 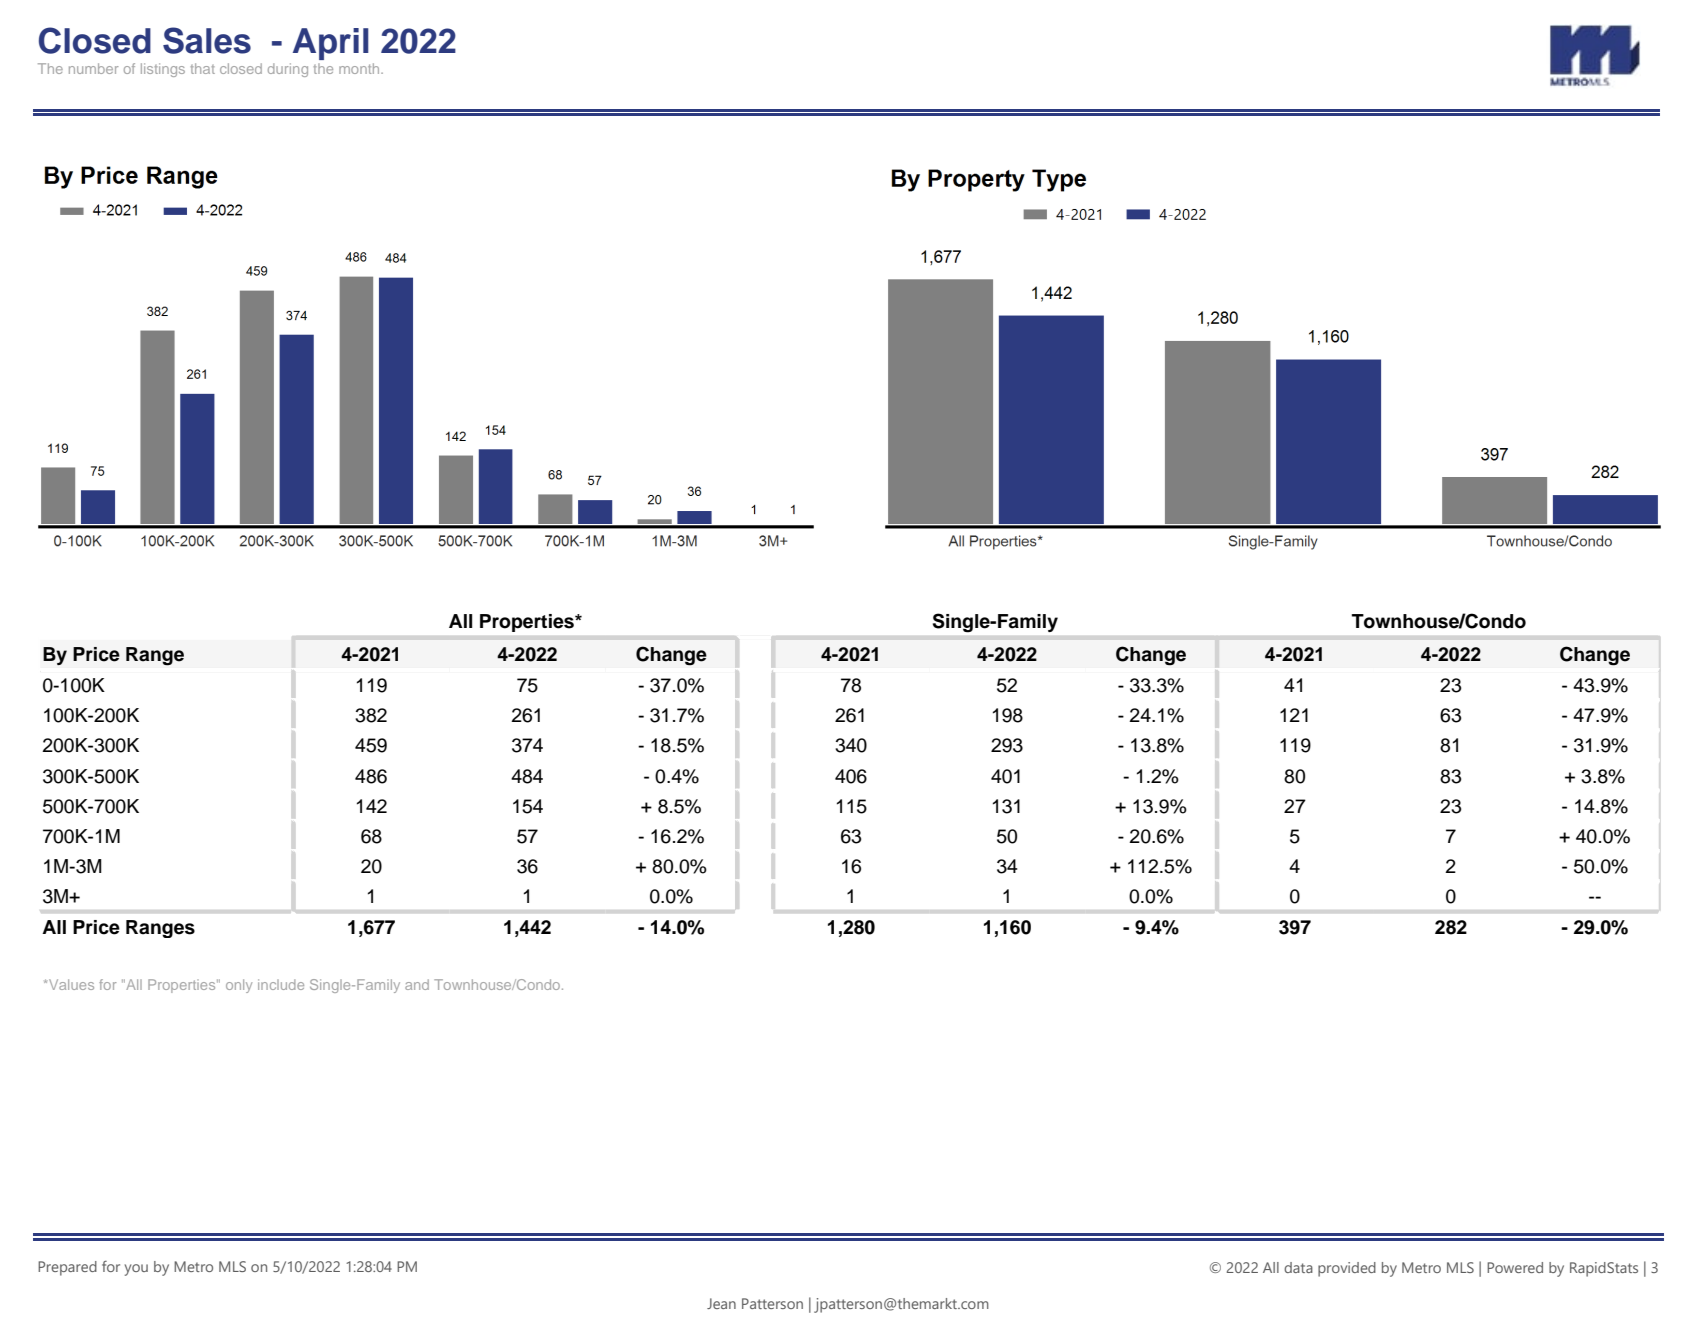 What do you see at coordinates (360, 68) in the screenshot?
I see `month` at bounding box center [360, 68].
